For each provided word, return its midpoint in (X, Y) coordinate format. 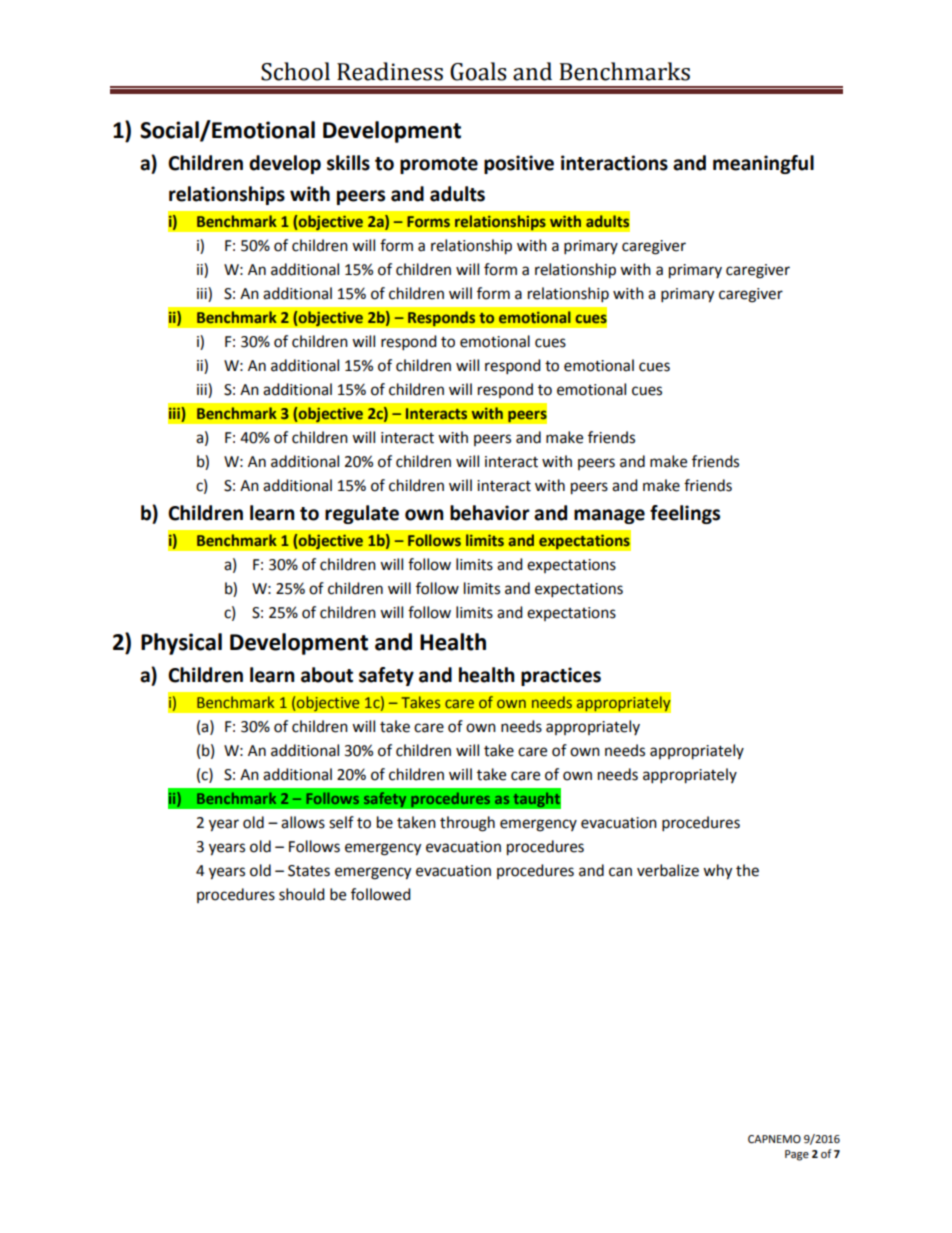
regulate (362, 514)
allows (303, 822)
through (467, 824)
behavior (490, 513)
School (295, 71)
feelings (685, 514)
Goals (478, 71)
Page (797, 1155)
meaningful (763, 164)
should (302, 894)
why (717, 872)
